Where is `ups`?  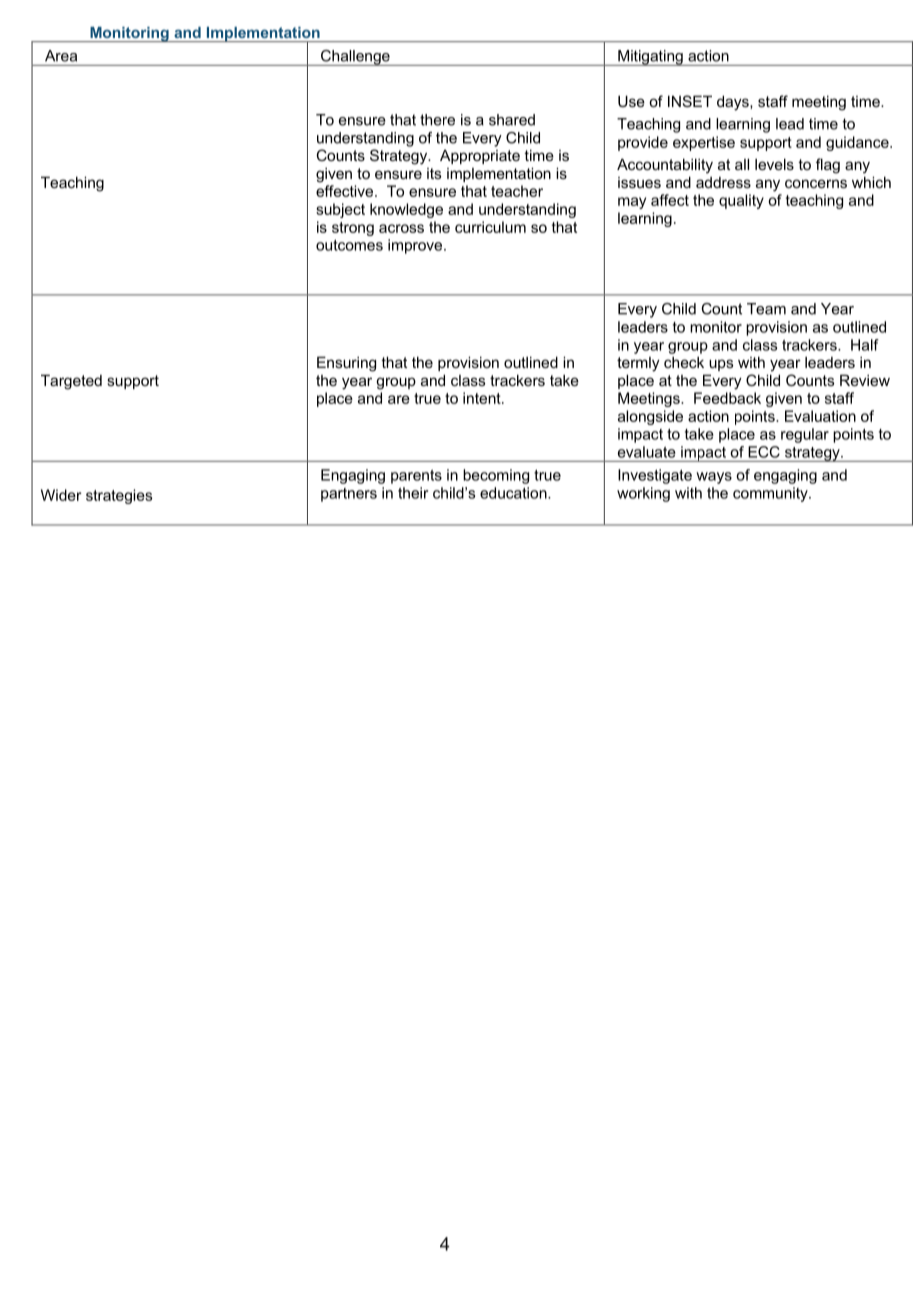
ups is located at coordinates (721, 365).
